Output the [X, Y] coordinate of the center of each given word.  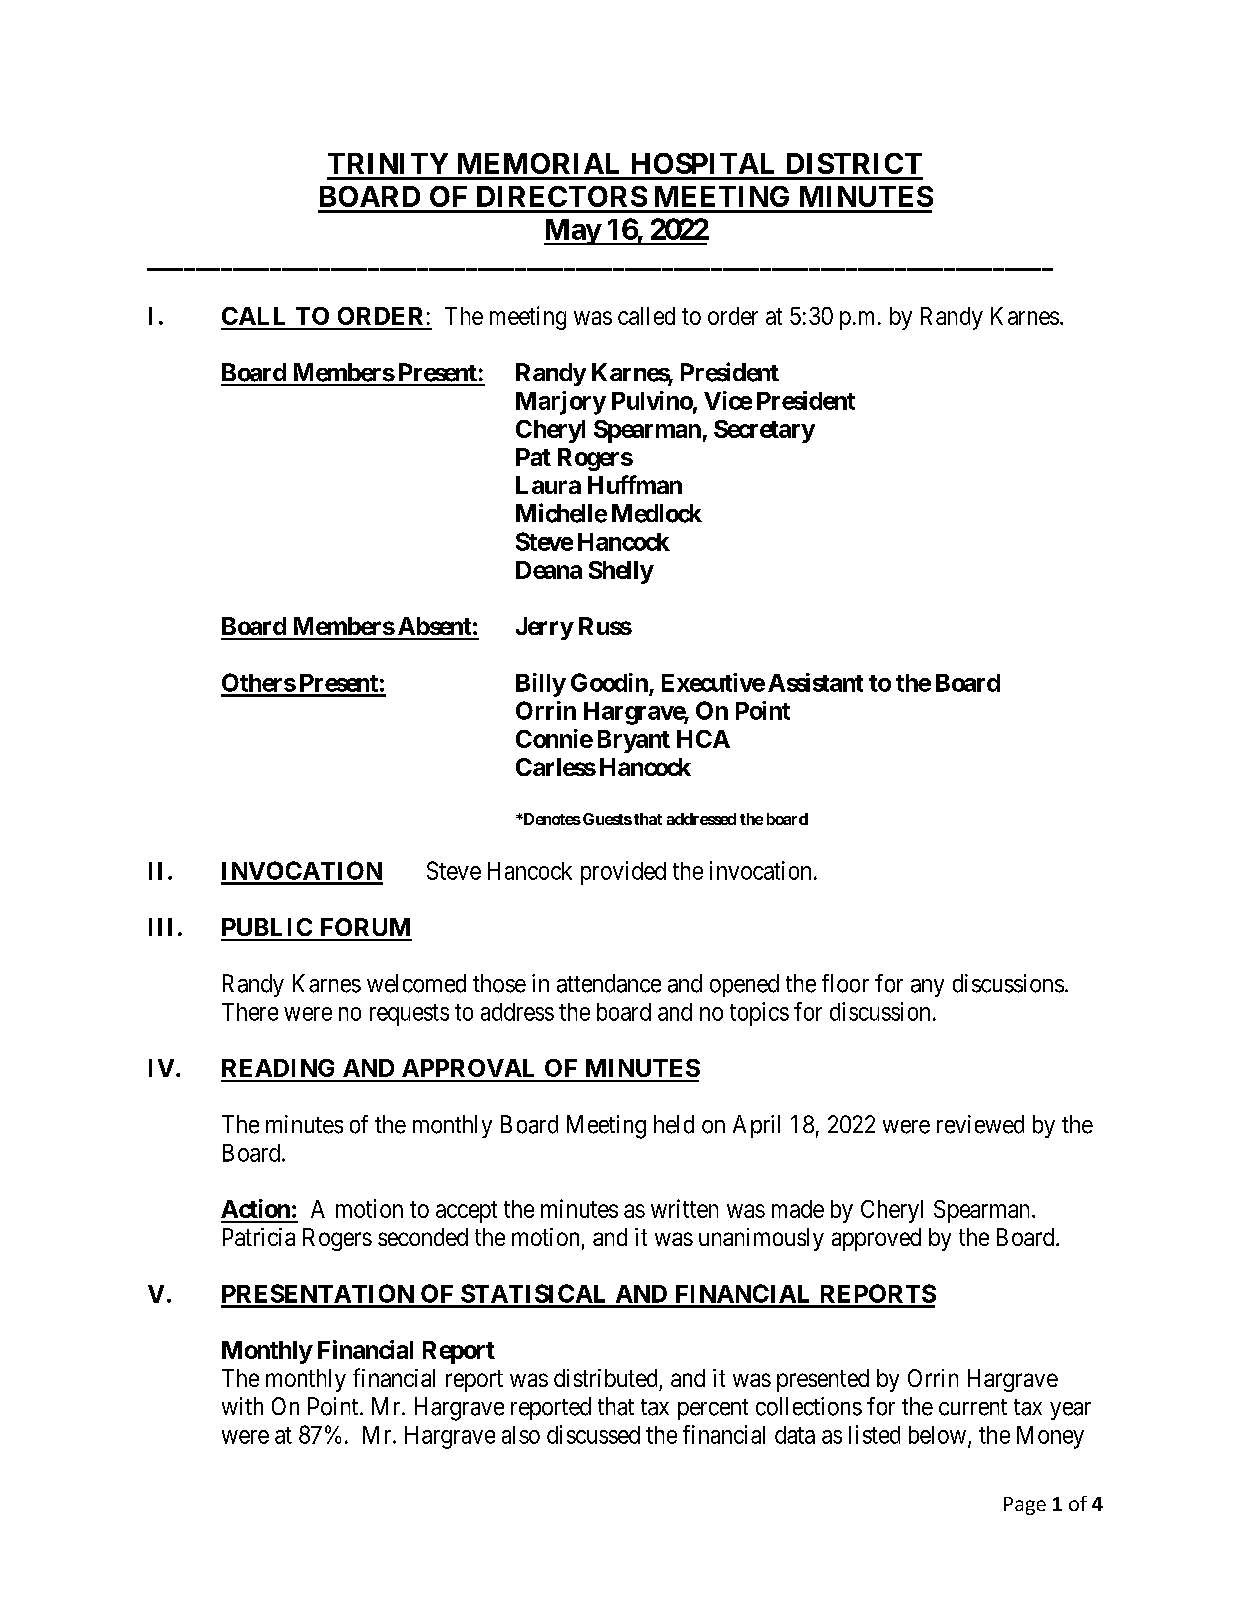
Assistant [815, 682]
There [250, 1012]
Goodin [609, 682]
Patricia [259, 1237]
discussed [593, 1434]
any [927, 988]
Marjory [561, 403]
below [939, 1436]
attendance [609, 983]
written [684, 1208]
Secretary [764, 431]
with [242, 1406]
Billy [541, 685]
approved [876, 1239]
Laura [548, 485]
